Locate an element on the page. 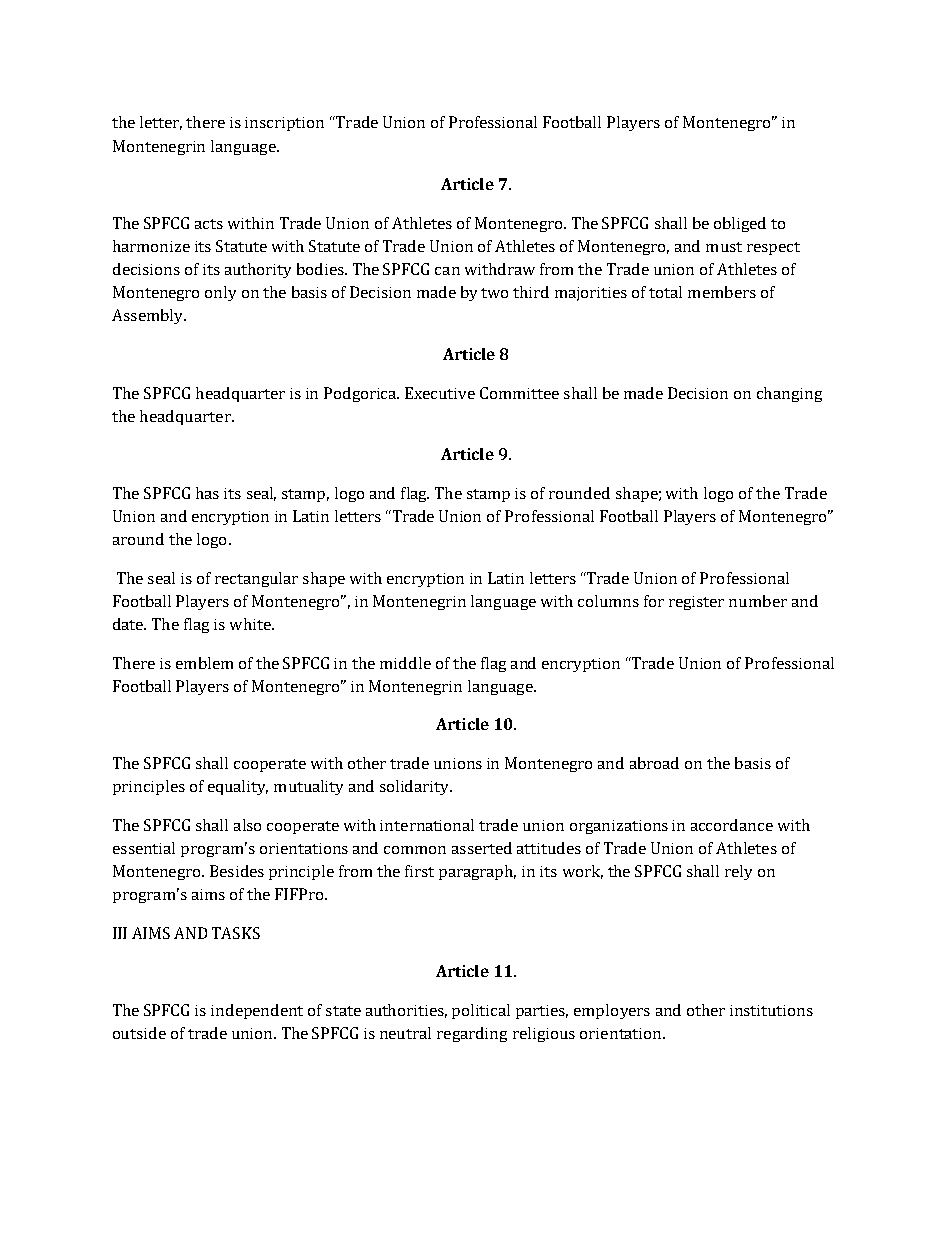 The height and width of the document is (1233, 952). register is located at coordinates (696, 603).
